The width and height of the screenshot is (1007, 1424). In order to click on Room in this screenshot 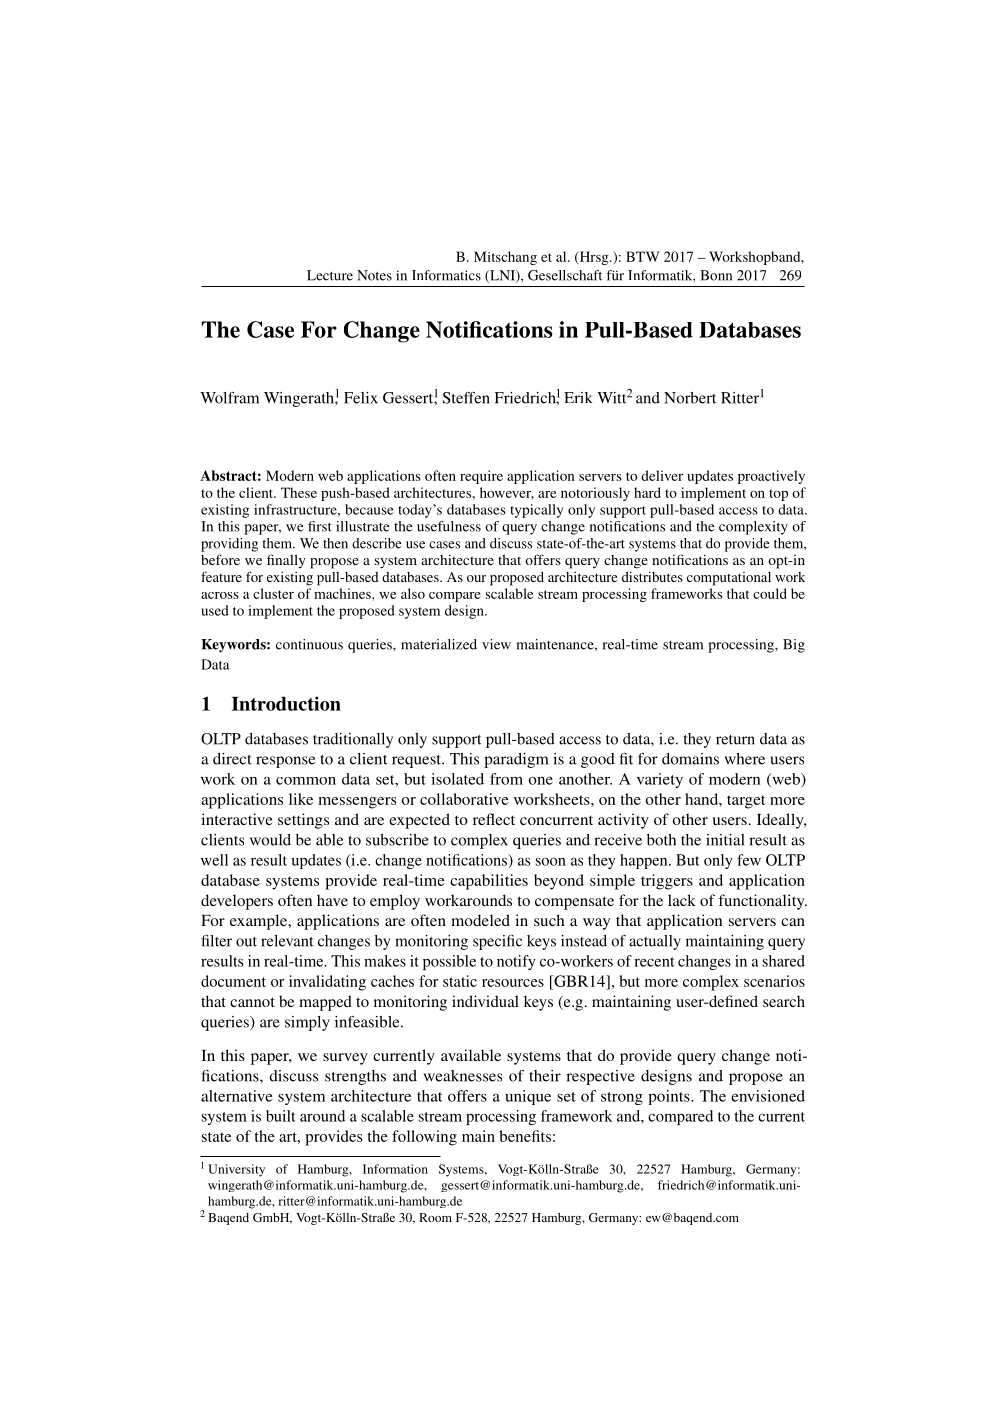, I will do `click(435, 1217)`.
